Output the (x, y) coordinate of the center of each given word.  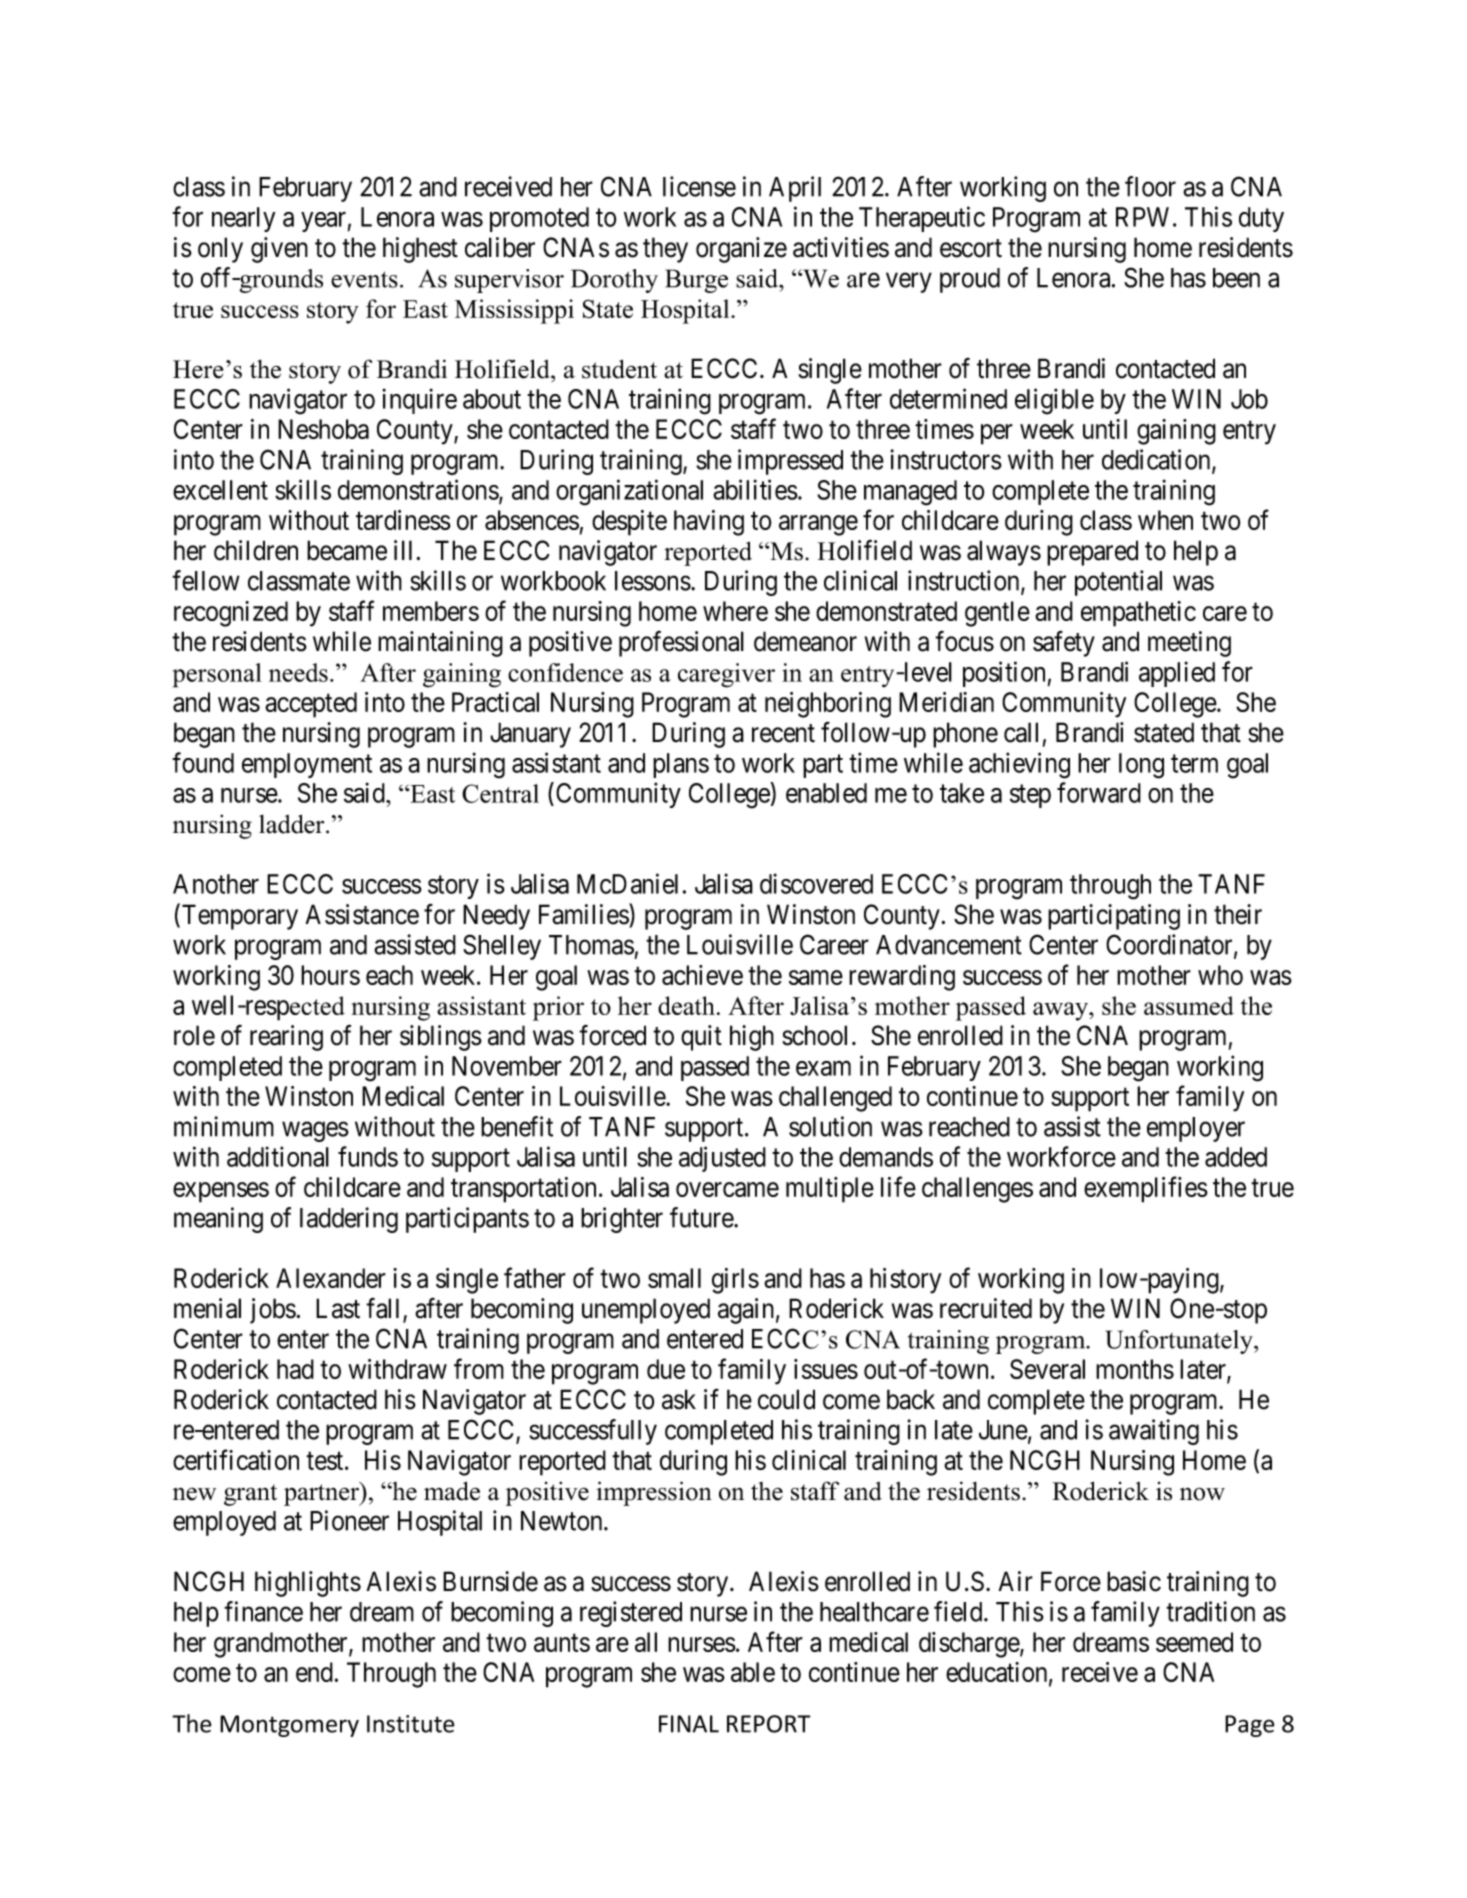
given (279, 250)
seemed (1194, 1642)
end (314, 1672)
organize (741, 250)
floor (1150, 186)
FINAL (689, 1724)
